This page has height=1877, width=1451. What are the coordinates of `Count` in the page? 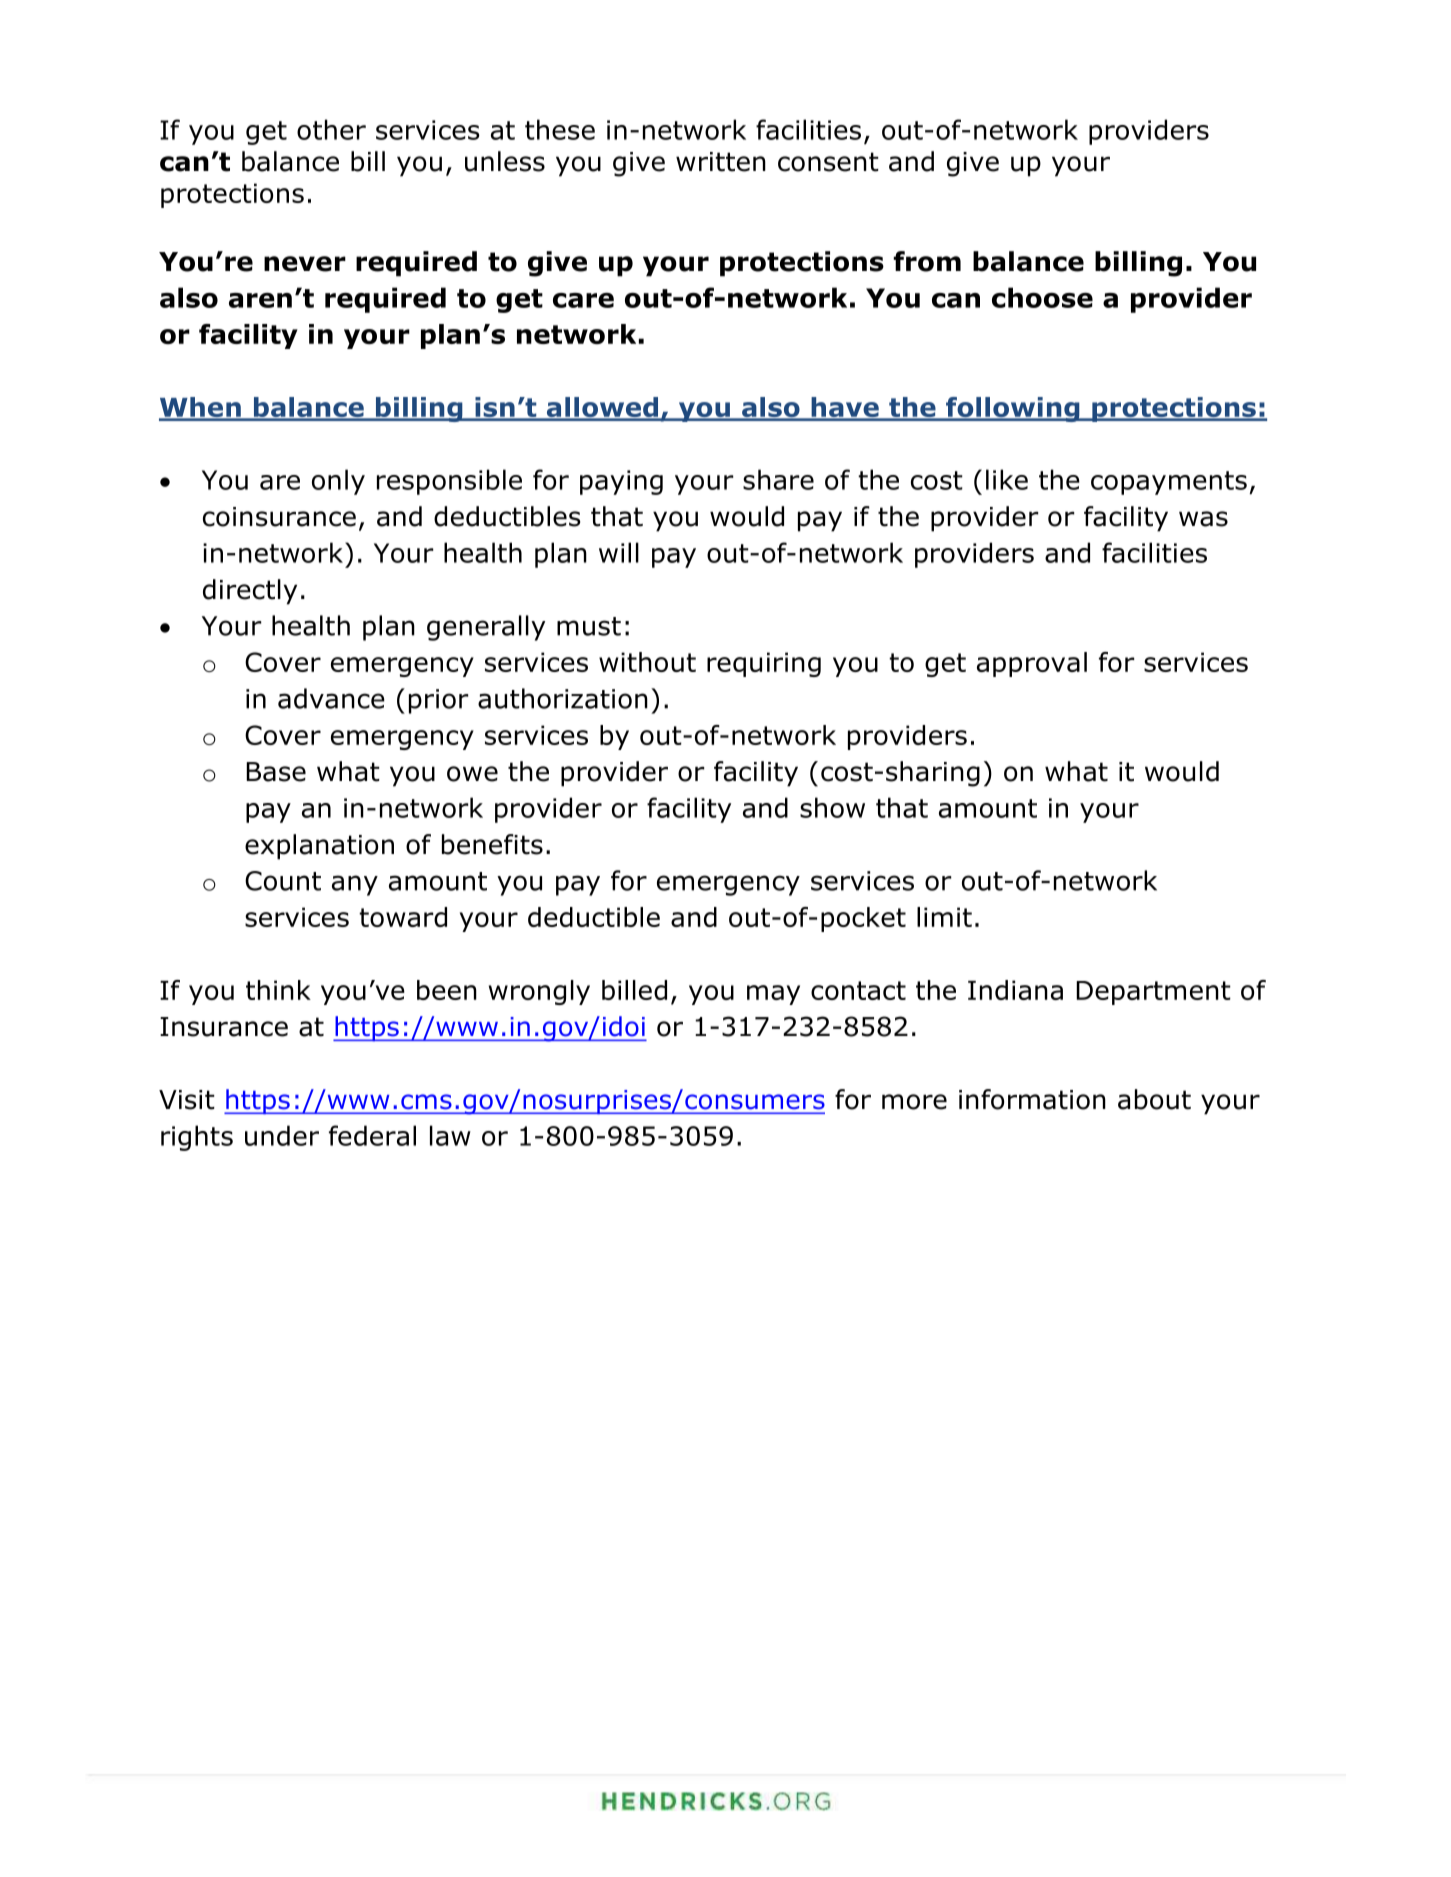 It's located at (283, 881).
